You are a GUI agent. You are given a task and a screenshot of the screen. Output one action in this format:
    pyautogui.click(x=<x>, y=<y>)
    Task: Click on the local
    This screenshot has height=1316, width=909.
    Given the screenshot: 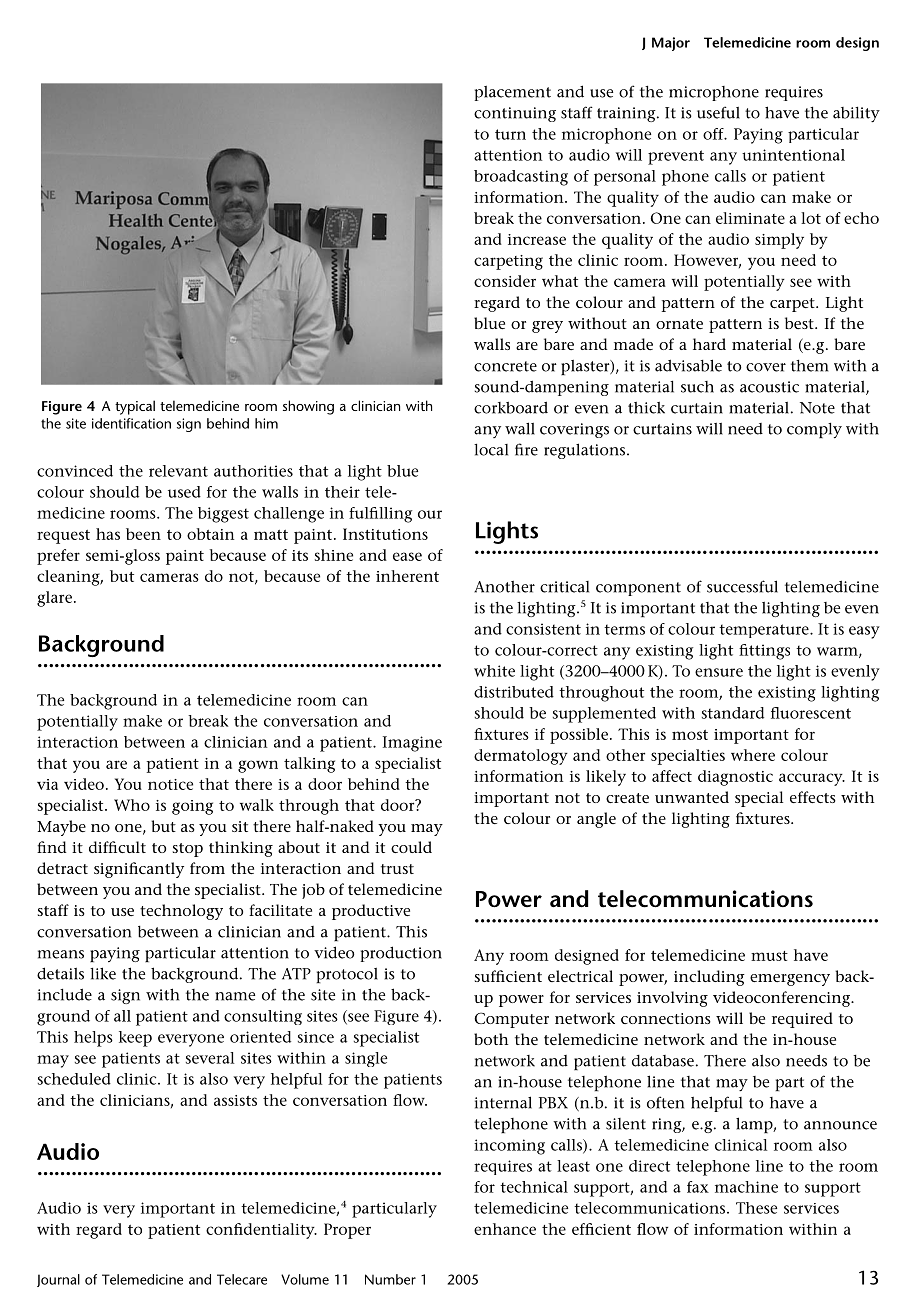 What is the action you would take?
    pyautogui.click(x=491, y=449)
